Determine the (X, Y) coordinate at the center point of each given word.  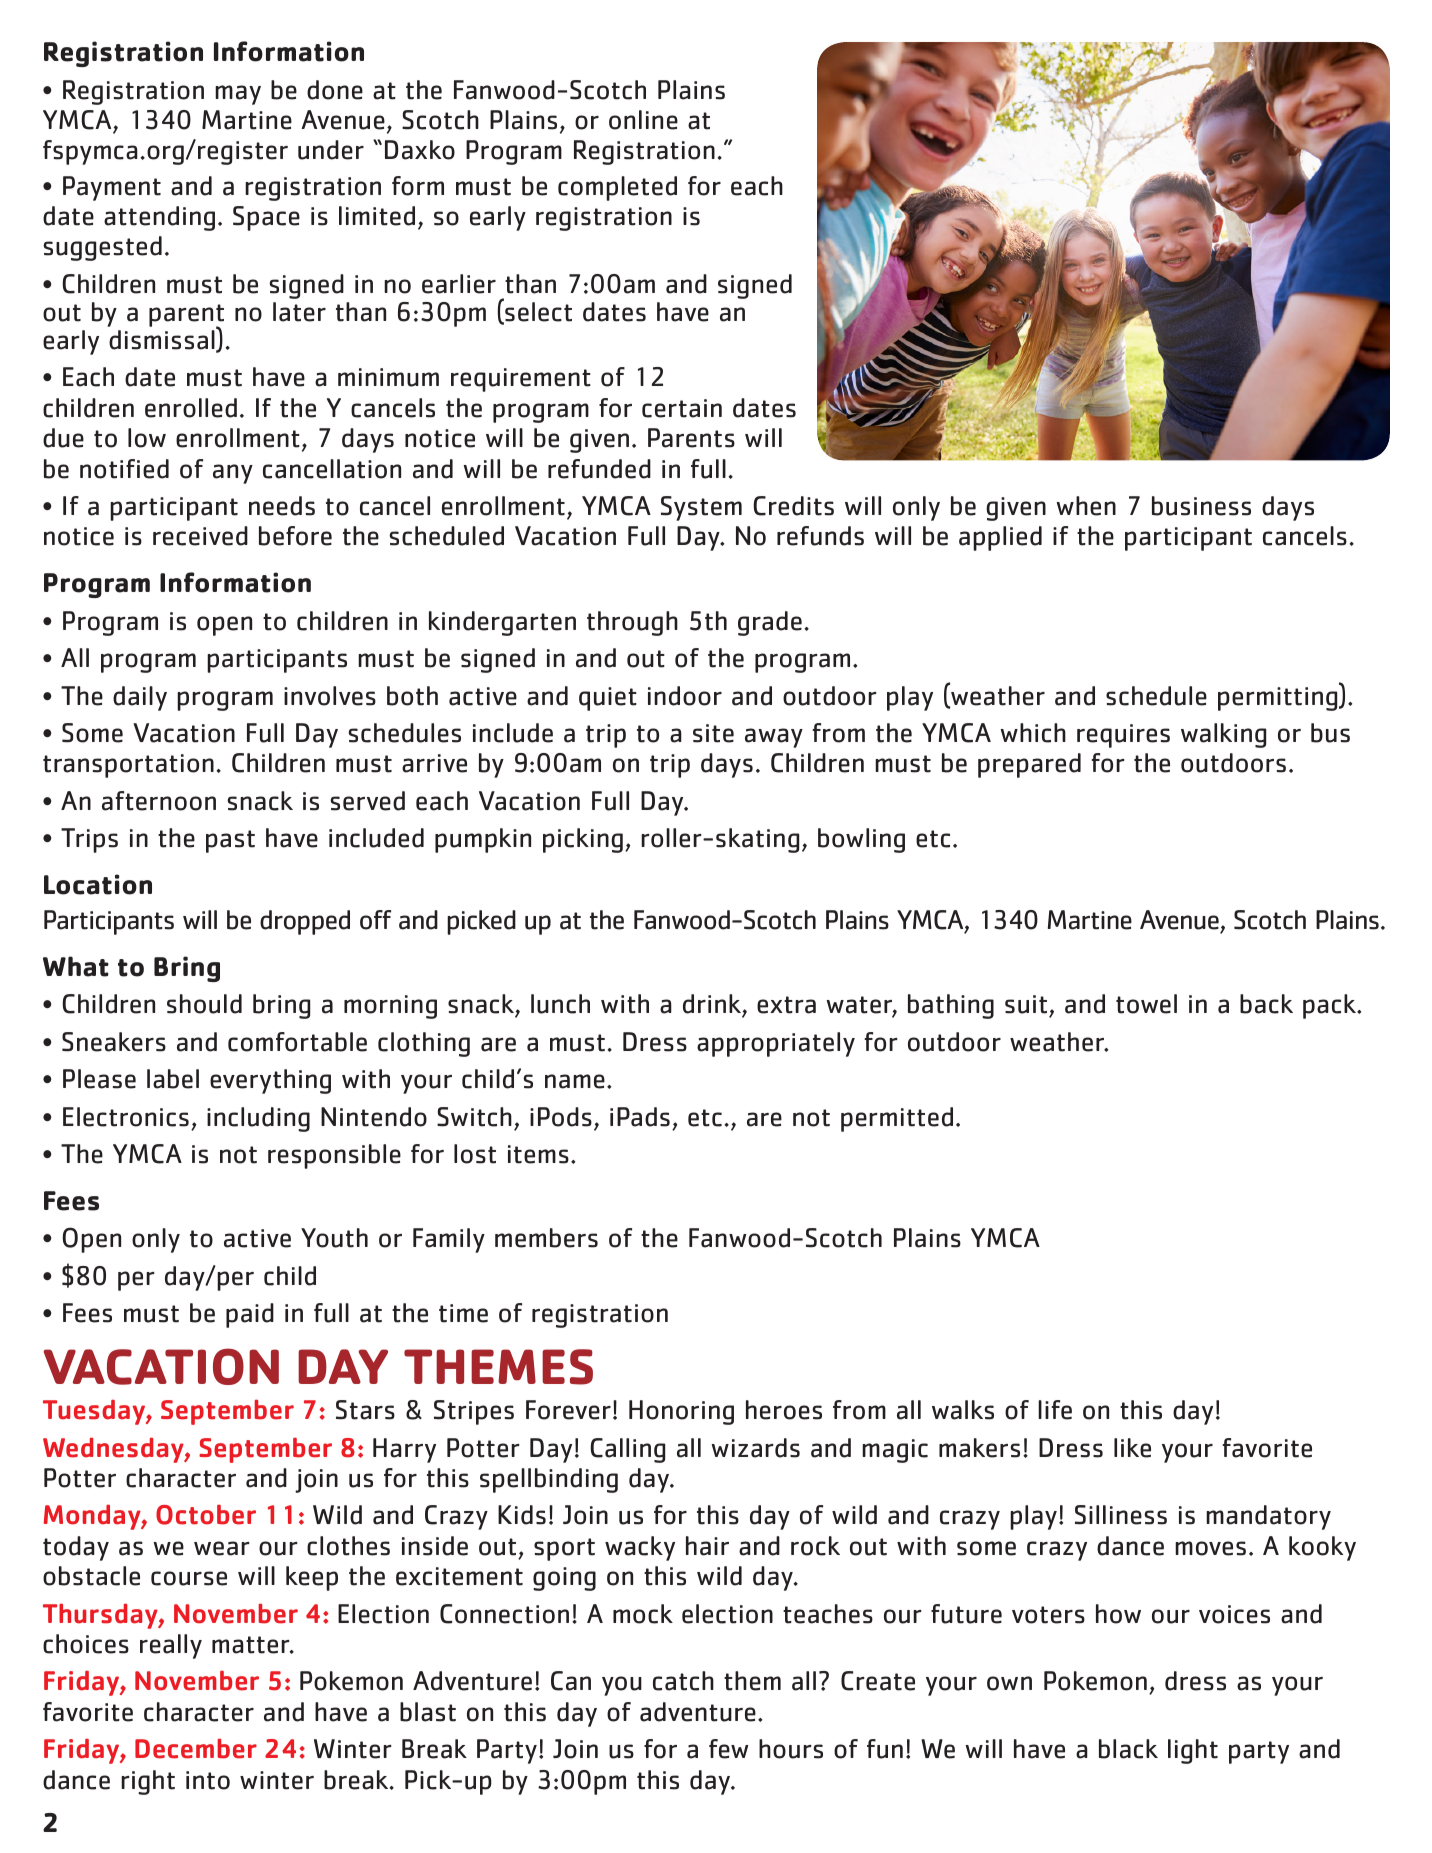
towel (1146, 1004)
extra (786, 1005)
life (1055, 1410)
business (1201, 506)
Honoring (681, 1412)
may (238, 95)
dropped (305, 922)
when (1086, 506)
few (728, 1749)
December (196, 1748)
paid (250, 1315)
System (701, 508)
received (200, 536)
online (643, 120)
